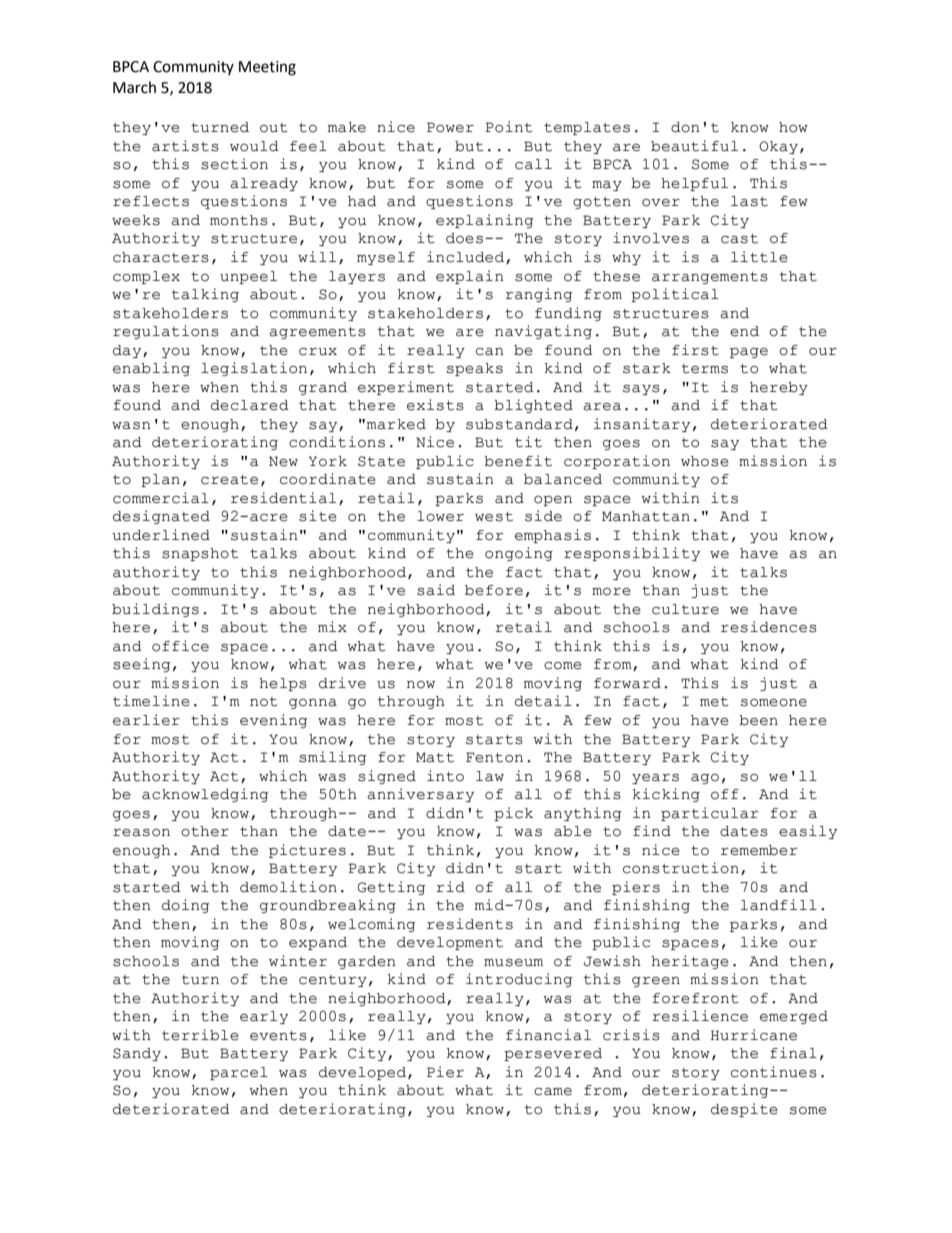  What do you see at coordinates (273, 721) in the screenshot?
I see `evening` at bounding box center [273, 721].
